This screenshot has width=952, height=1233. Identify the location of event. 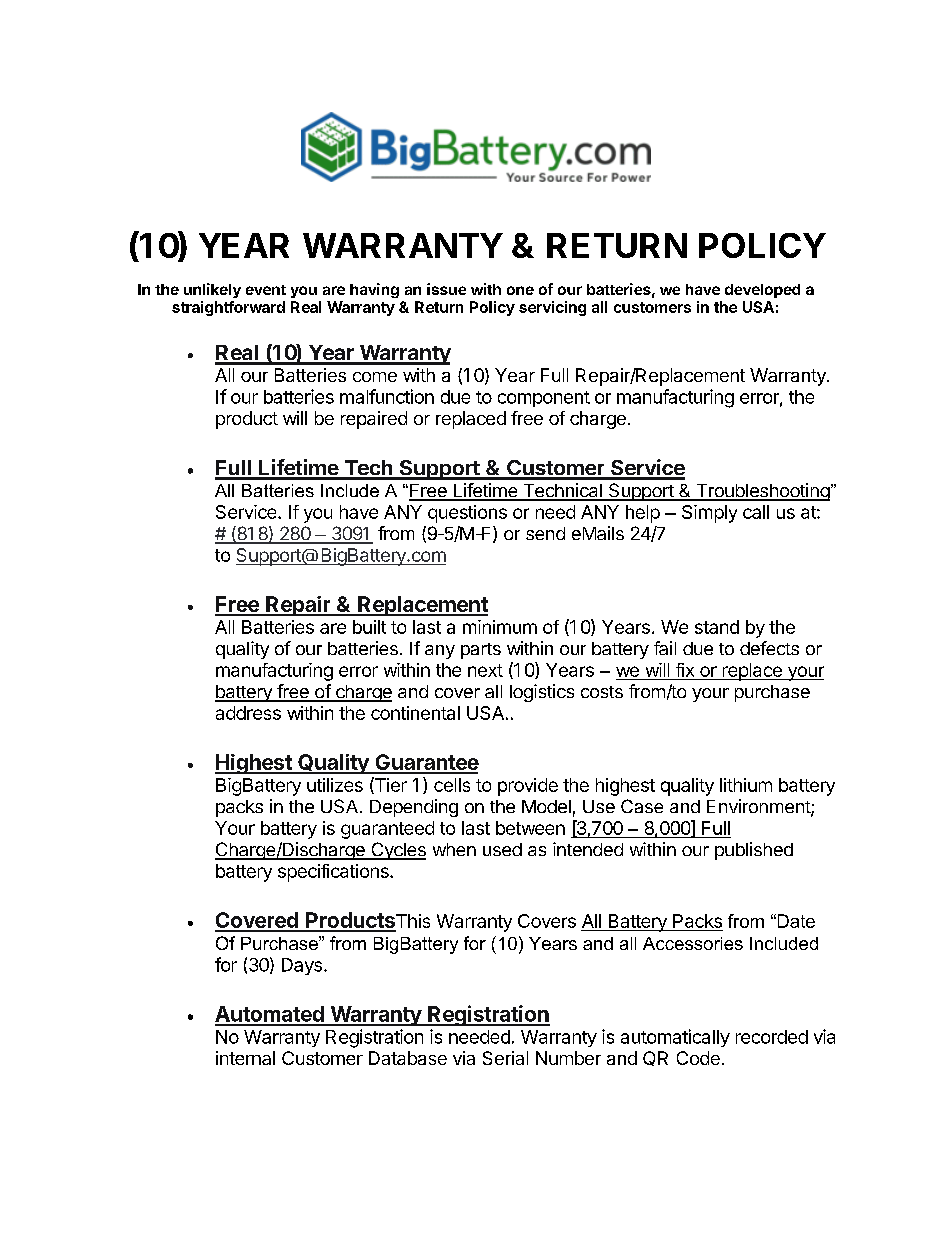
(266, 290).
